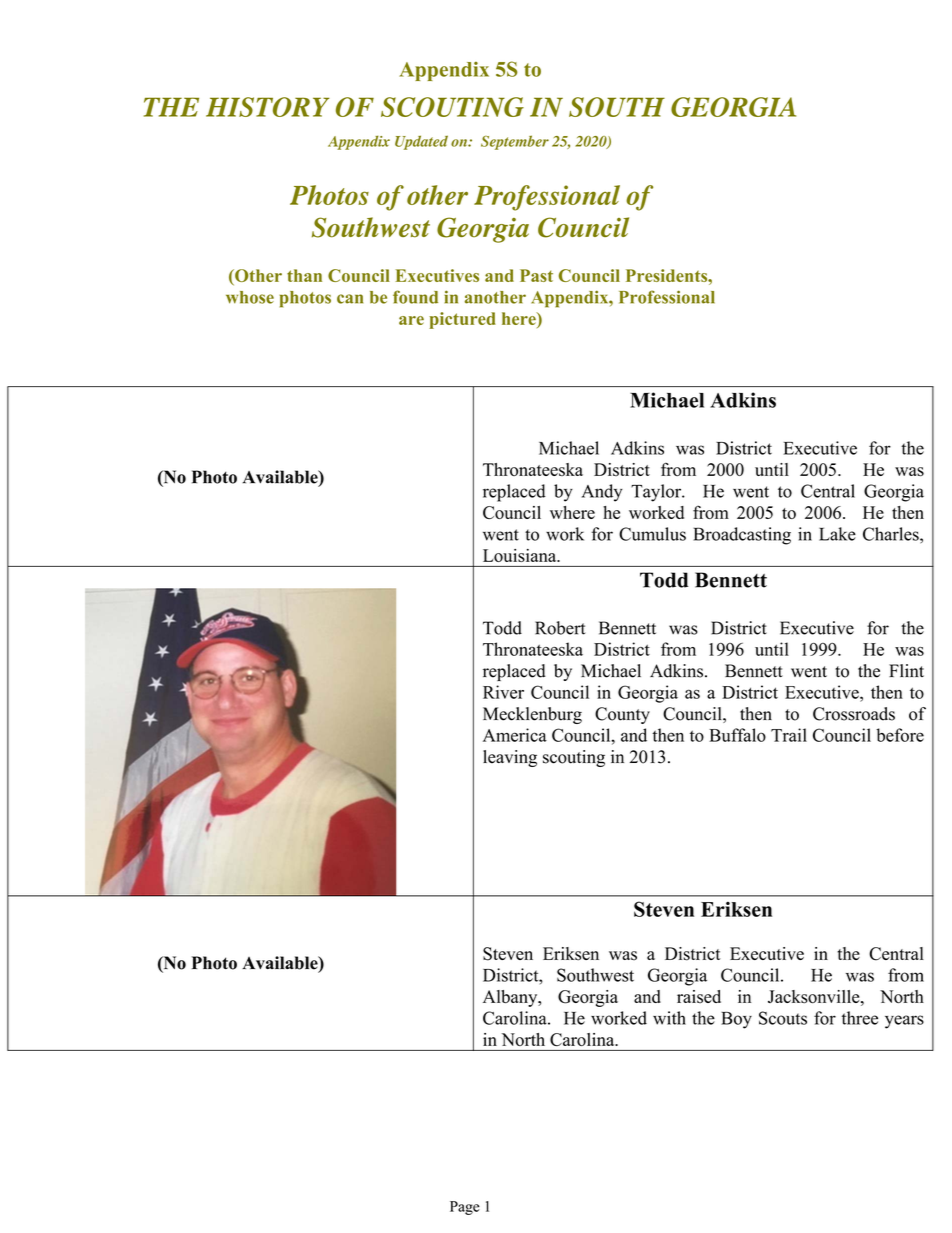 This document has height=1233, width=952. Describe the element at coordinates (783, 1018) in the document. I see `Scouts` at that location.
